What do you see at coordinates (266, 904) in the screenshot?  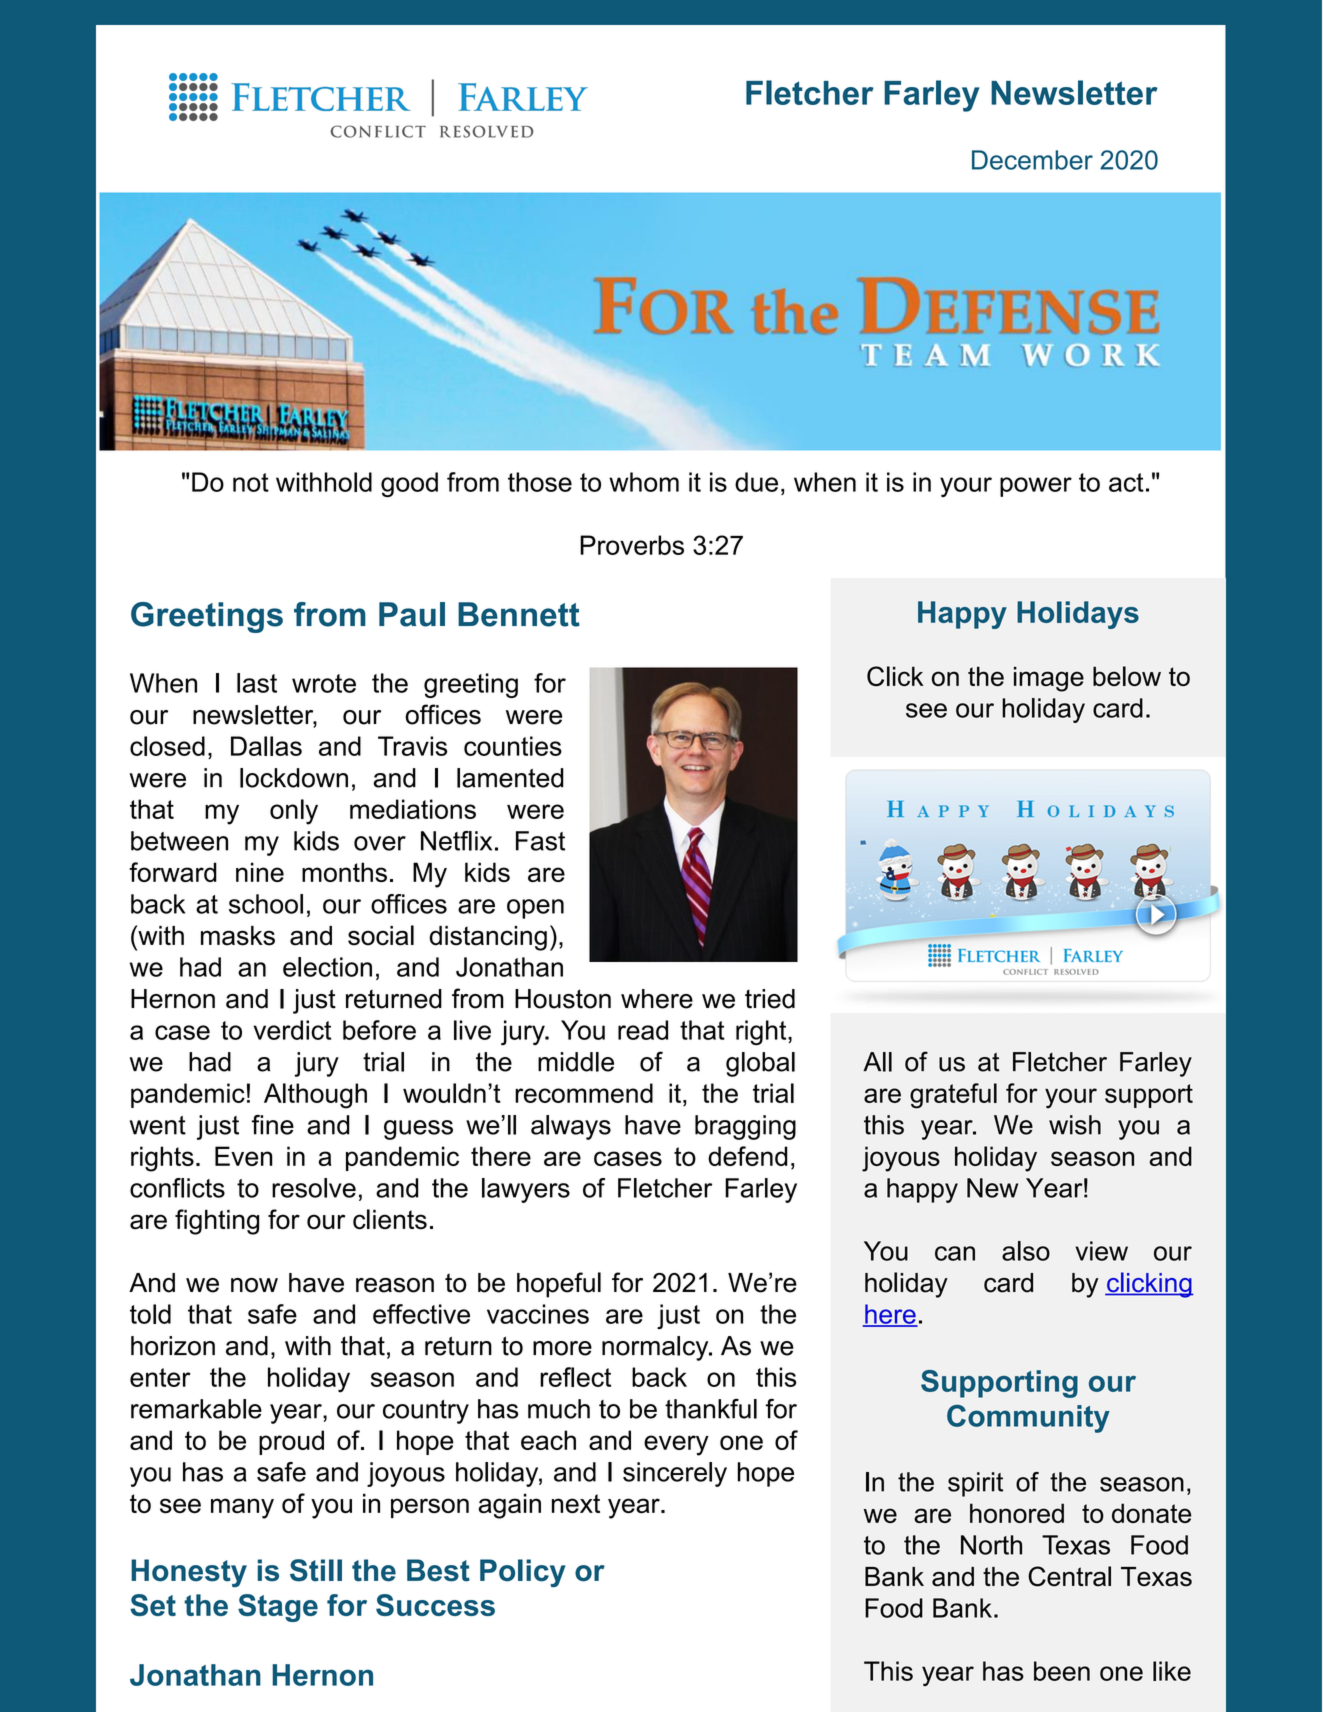 I see `school` at bounding box center [266, 904].
